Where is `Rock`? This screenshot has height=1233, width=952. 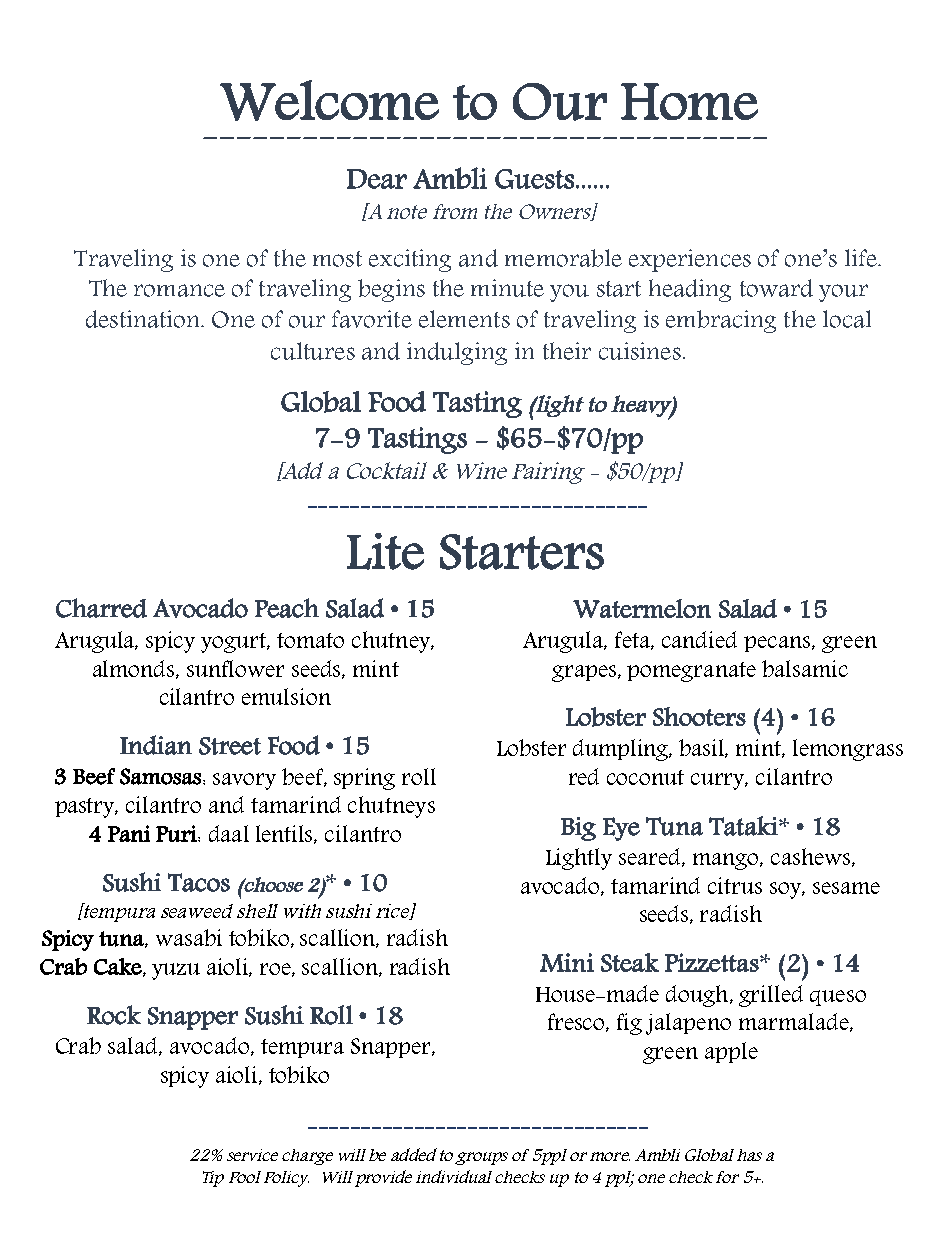
Rock is located at coordinates (114, 1015).
